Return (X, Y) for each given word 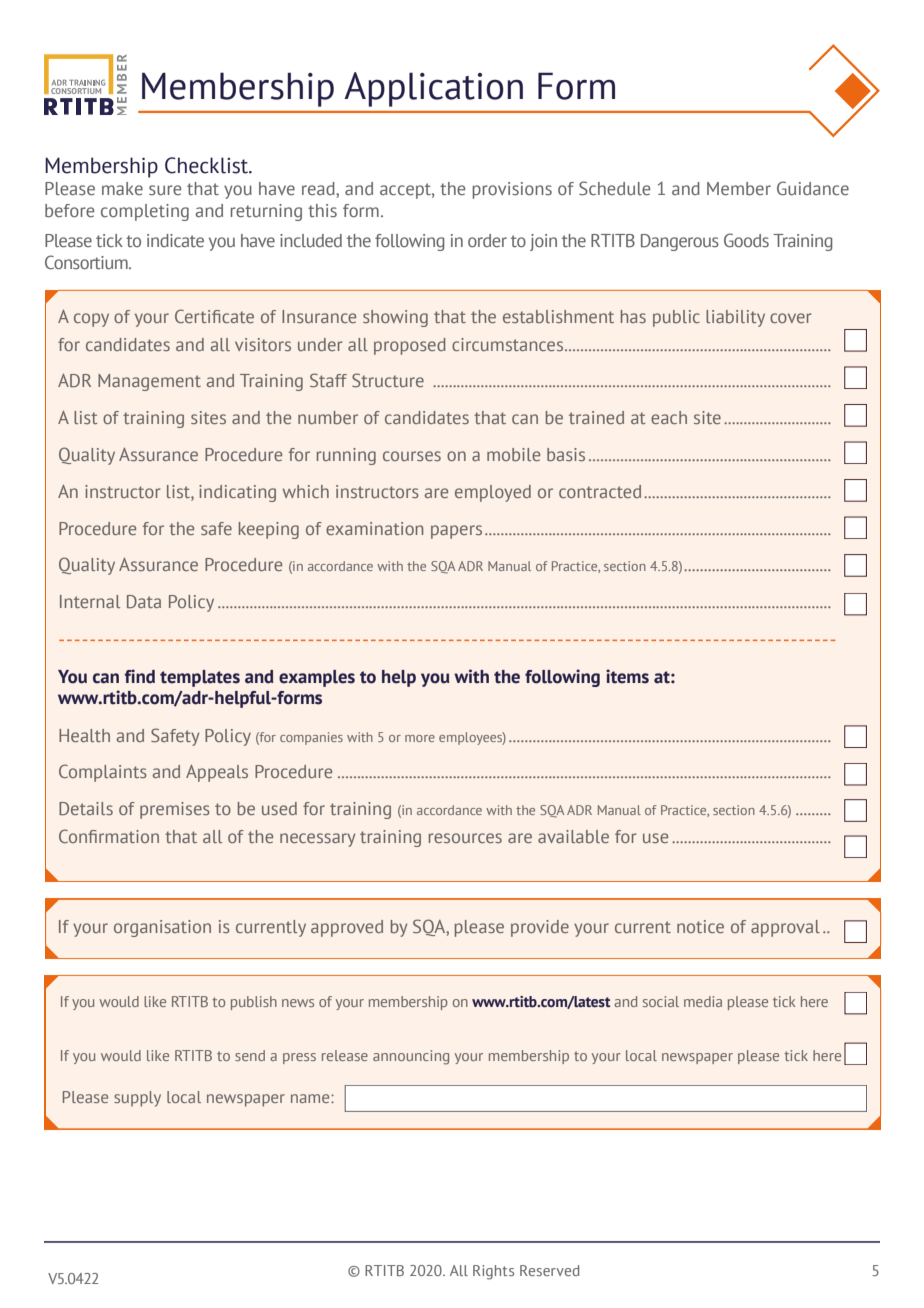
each (669, 417)
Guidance (813, 188)
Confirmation (109, 836)
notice (700, 926)
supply (137, 1099)
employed (493, 493)
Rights (493, 1272)
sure (165, 190)
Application (433, 89)
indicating (237, 493)
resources (465, 838)
